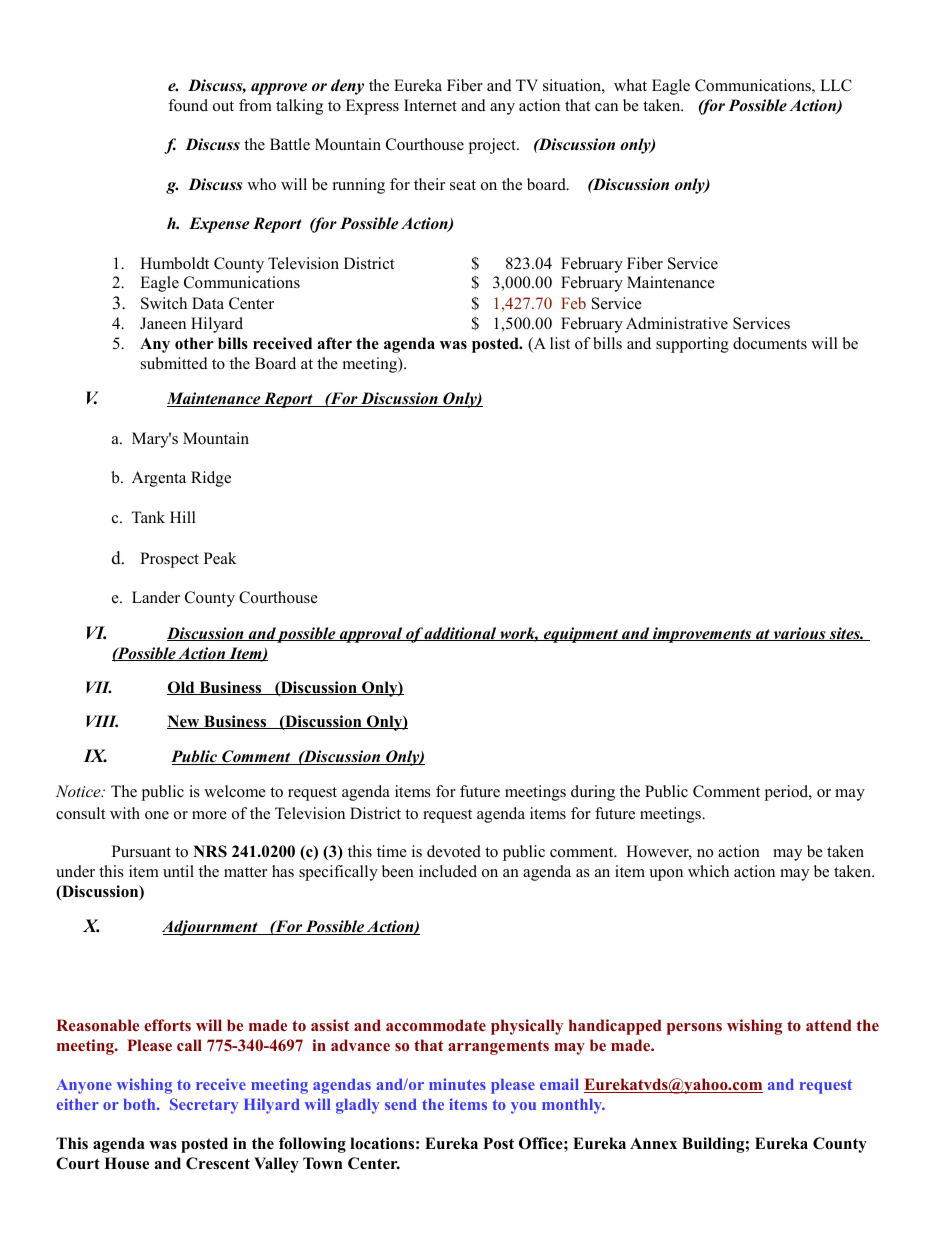 Image resolution: width=952 pixels, height=1233 pixels. Describe the element at coordinates (401, 1104) in the screenshot. I see `send` at that location.
